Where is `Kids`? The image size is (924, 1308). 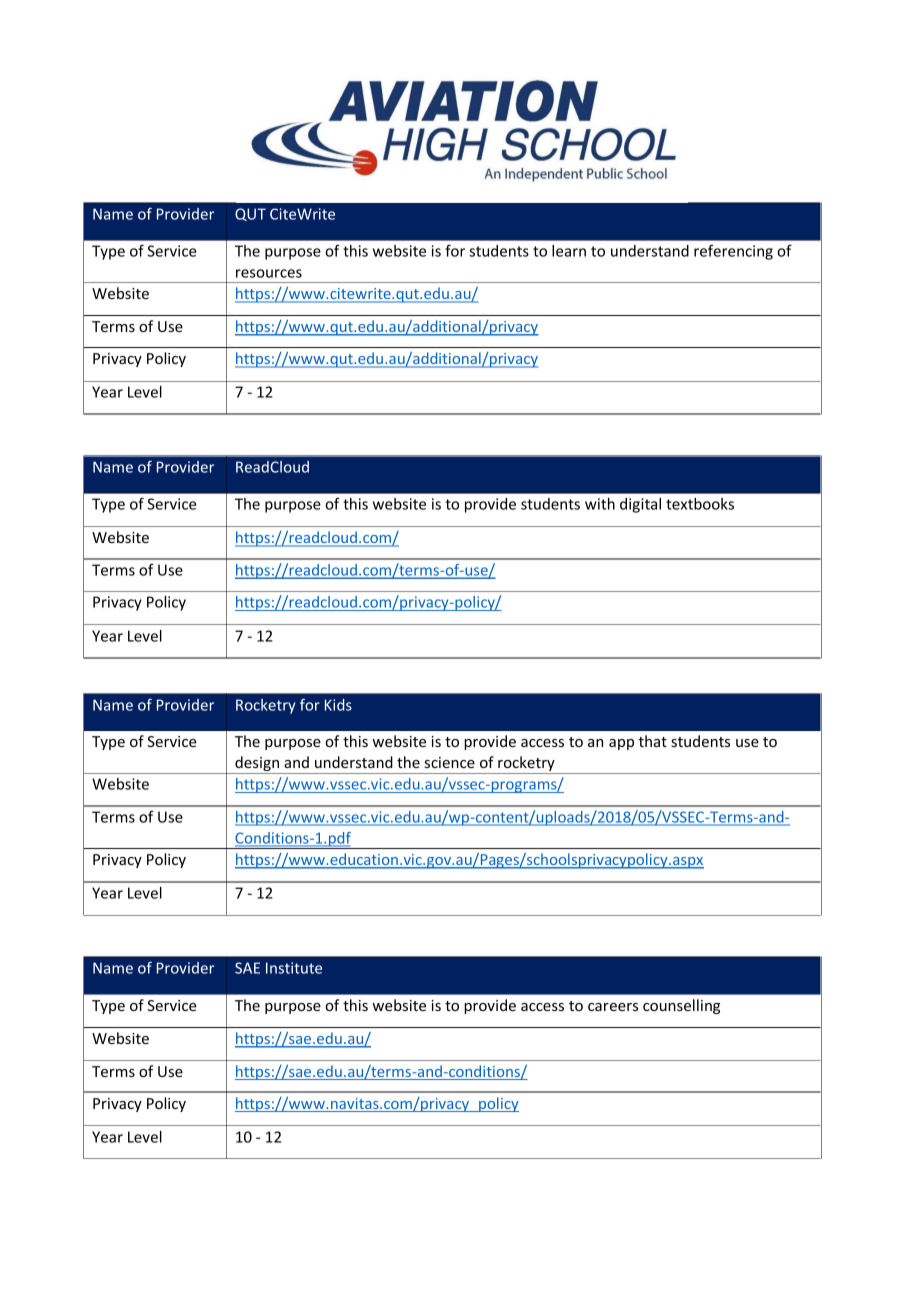
Kids is located at coordinates (338, 705).
